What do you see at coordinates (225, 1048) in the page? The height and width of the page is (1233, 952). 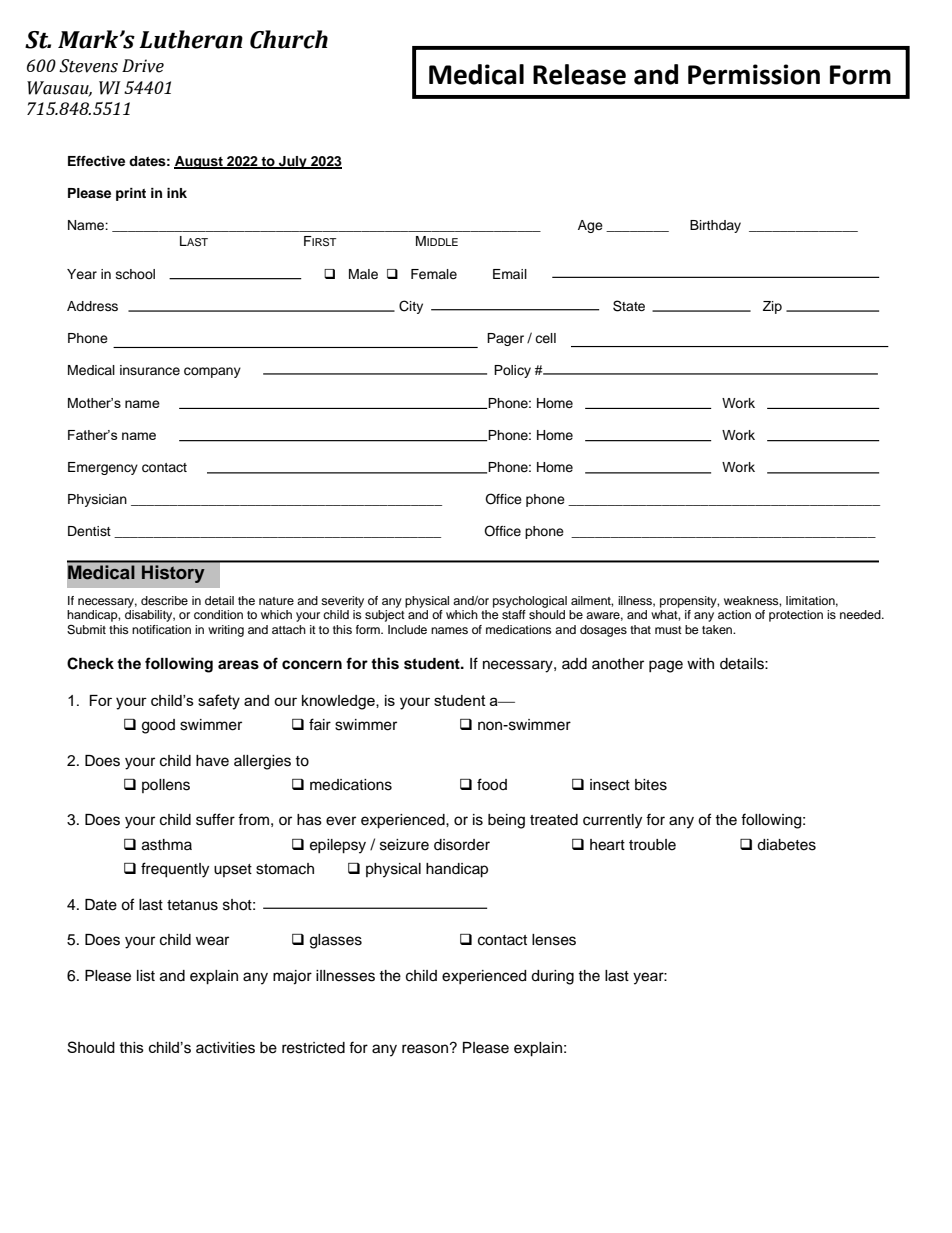 I see `activities` at bounding box center [225, 1048].
